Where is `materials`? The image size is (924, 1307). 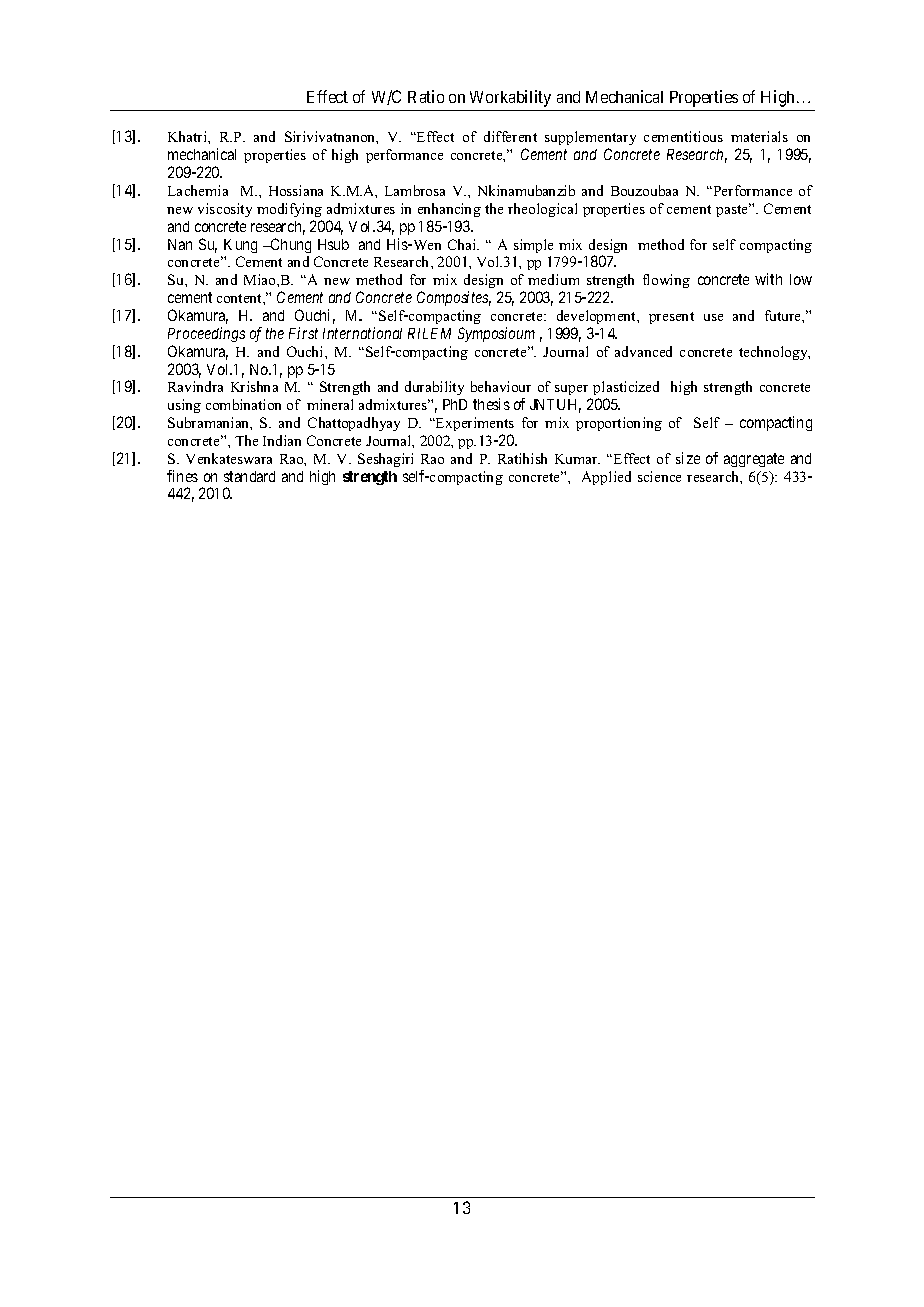 materials is located at coordinates (759, 136).
